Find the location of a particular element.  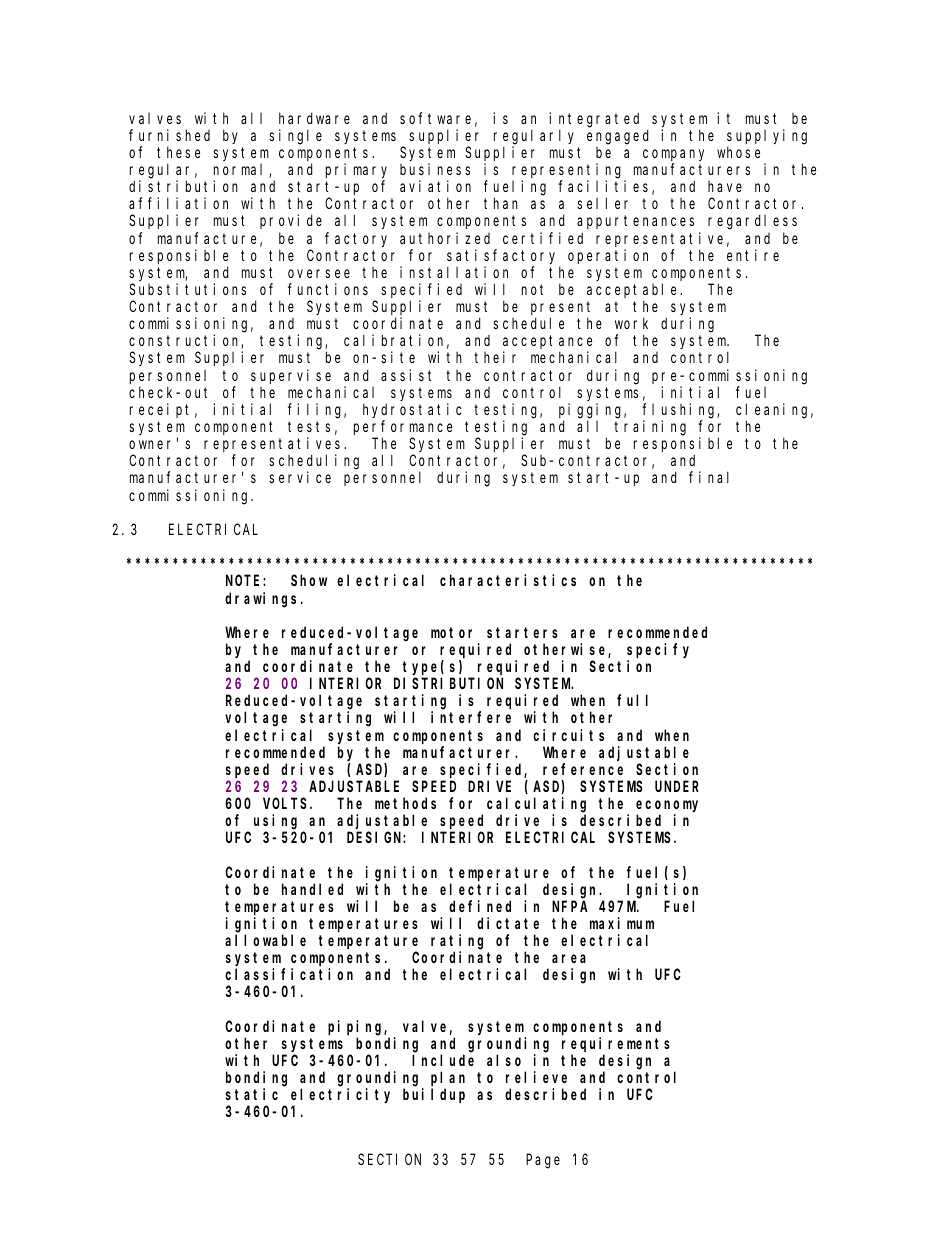

performance is located at coordinates (403, 427).
